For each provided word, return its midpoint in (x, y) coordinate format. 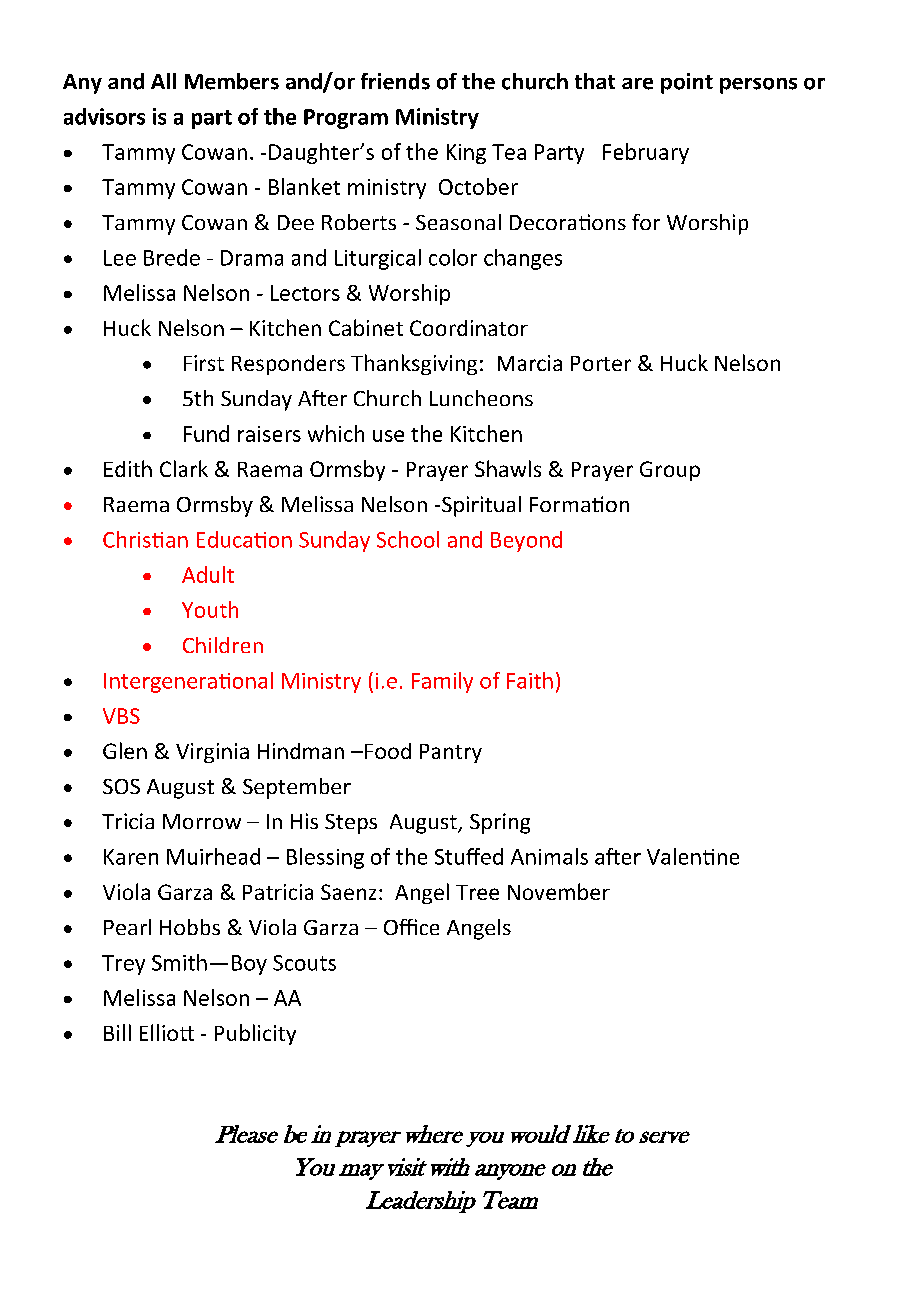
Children (223, 645)
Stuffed (469, 856)
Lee (120, 258)
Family (442, 682)
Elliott (167, 1032)
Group (670, 471)
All (163, 81)
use (388, 436)
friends (395, 81)
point (687, 83)
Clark (184, 468)
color (453, 257)
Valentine (693, 856)
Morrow (202, 821)
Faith (530, 680)
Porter (601, 363)
